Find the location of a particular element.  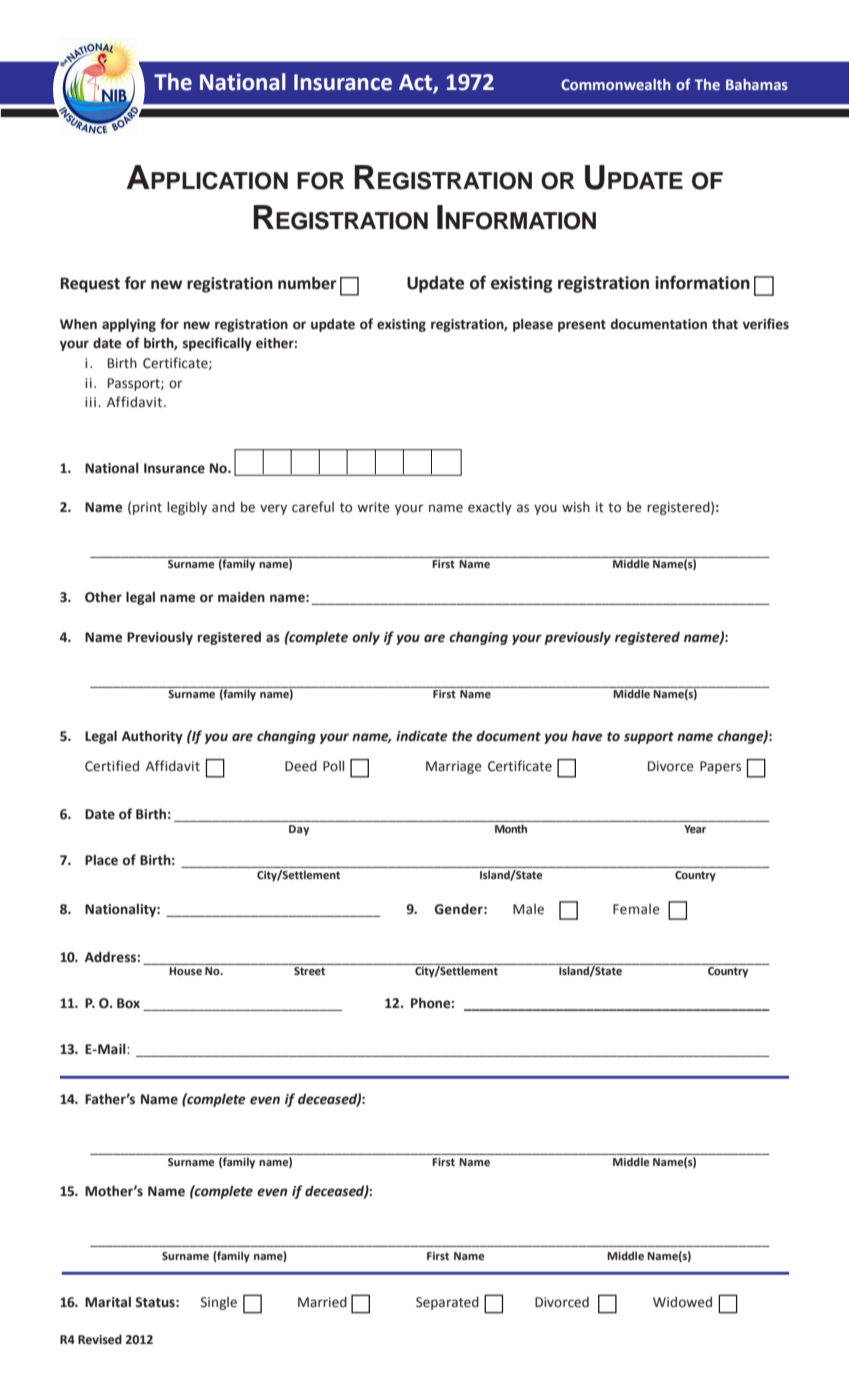

Marital is located at coordinates (108, 1302).
